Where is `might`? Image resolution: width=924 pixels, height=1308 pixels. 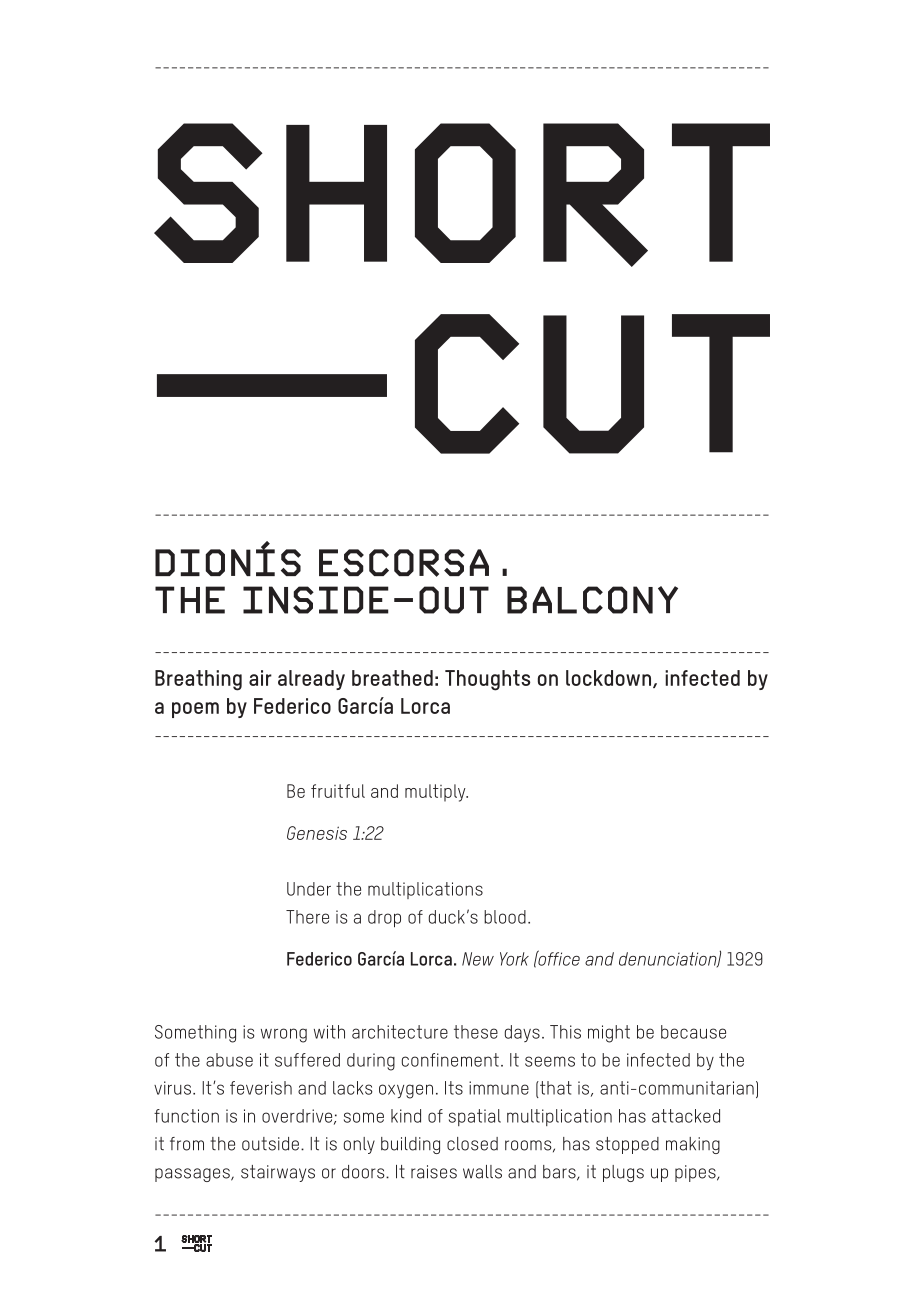 might is located at coordinates (609, 1034).
